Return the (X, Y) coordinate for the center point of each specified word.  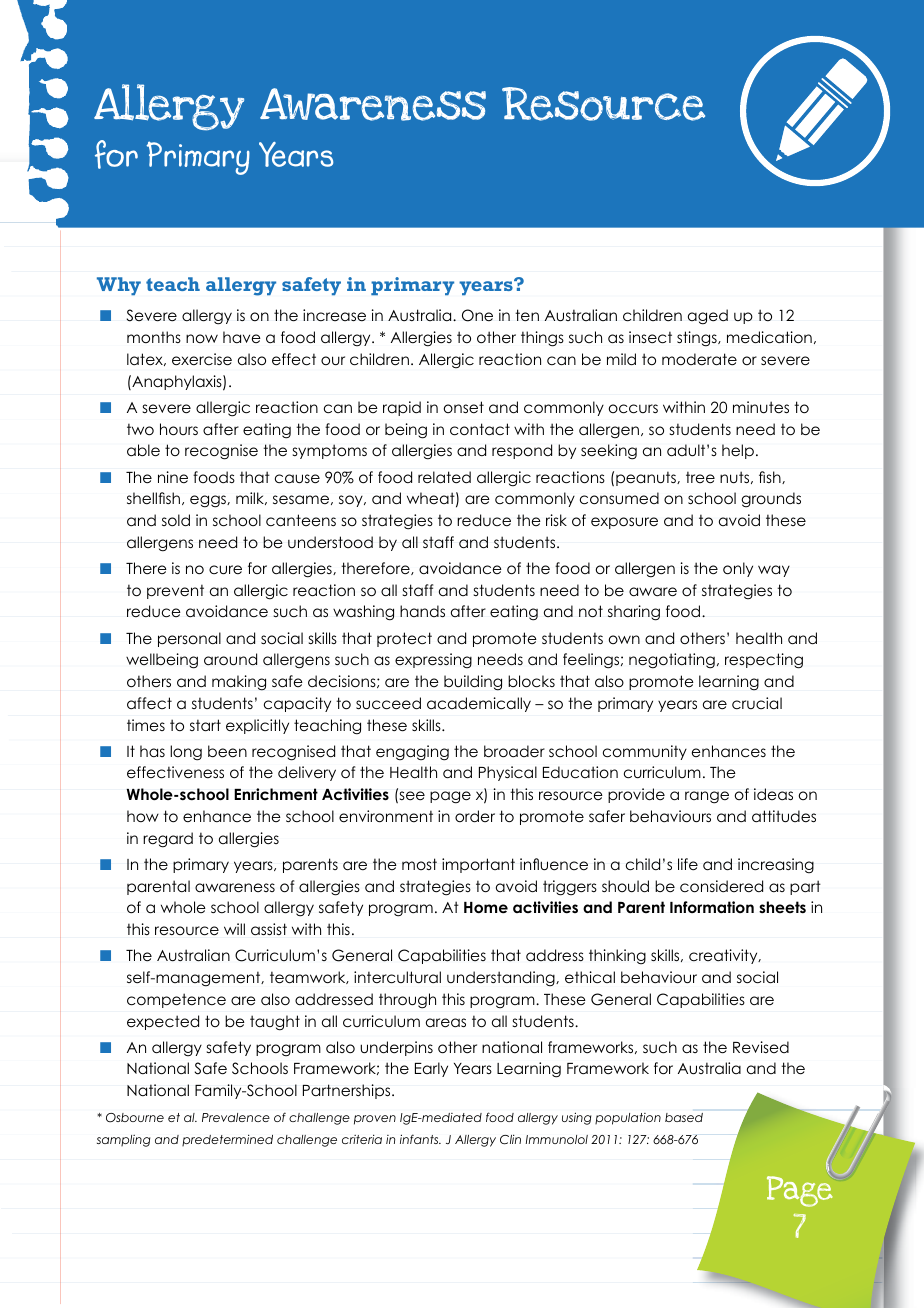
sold (176, 520)
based (684, 1117)
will (234, 929)
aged (708, 317)
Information (712, 907)
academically (479, 704)
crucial (757, 703)
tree (700, 477)
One (477, 315)
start (205, 725)
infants (420, 1139)
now (202, 338)
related (444, 477)
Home (486, 908)
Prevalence (236, 1117)
